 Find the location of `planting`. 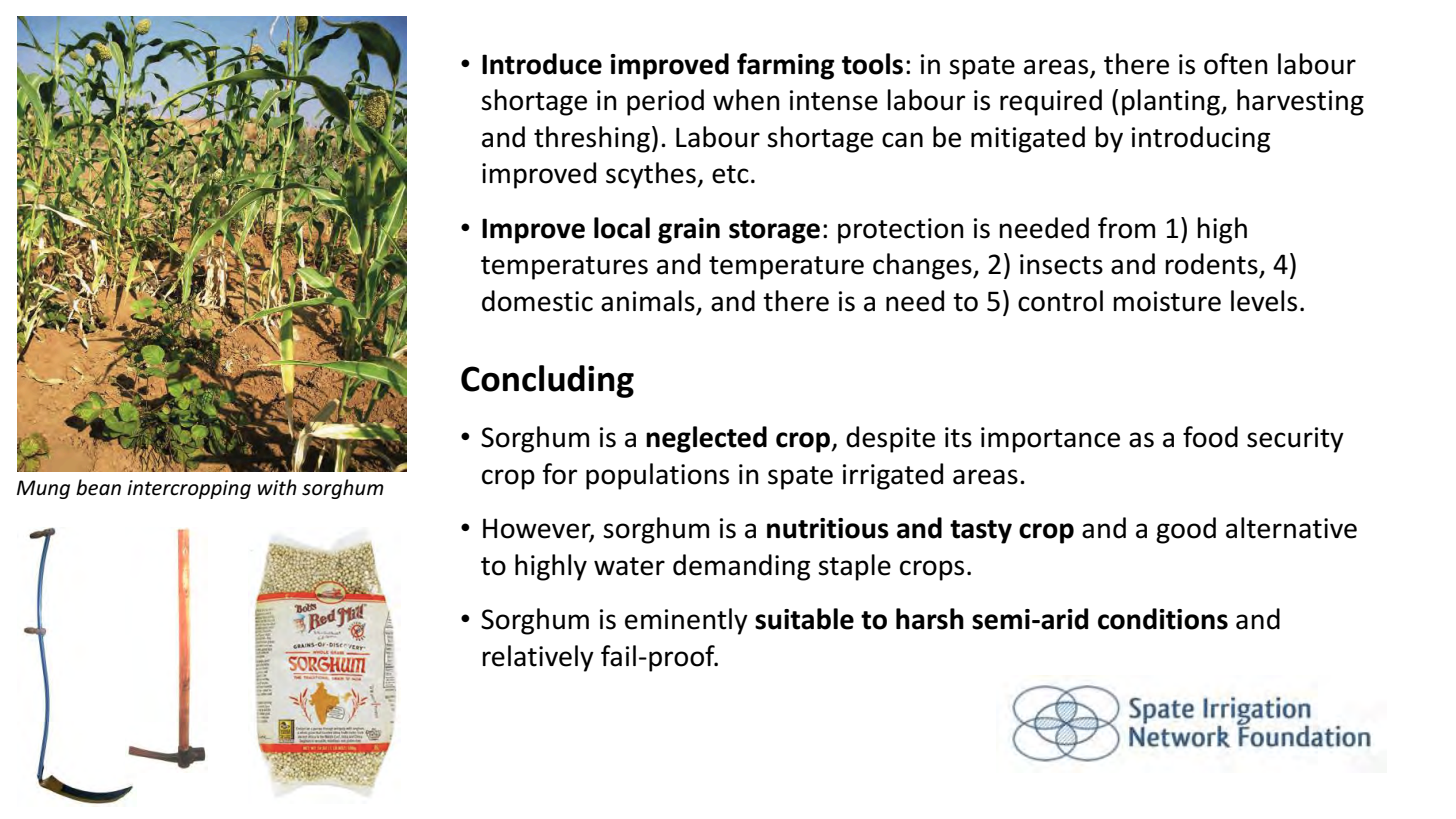

planting is located at coordinates (1172, 102).
